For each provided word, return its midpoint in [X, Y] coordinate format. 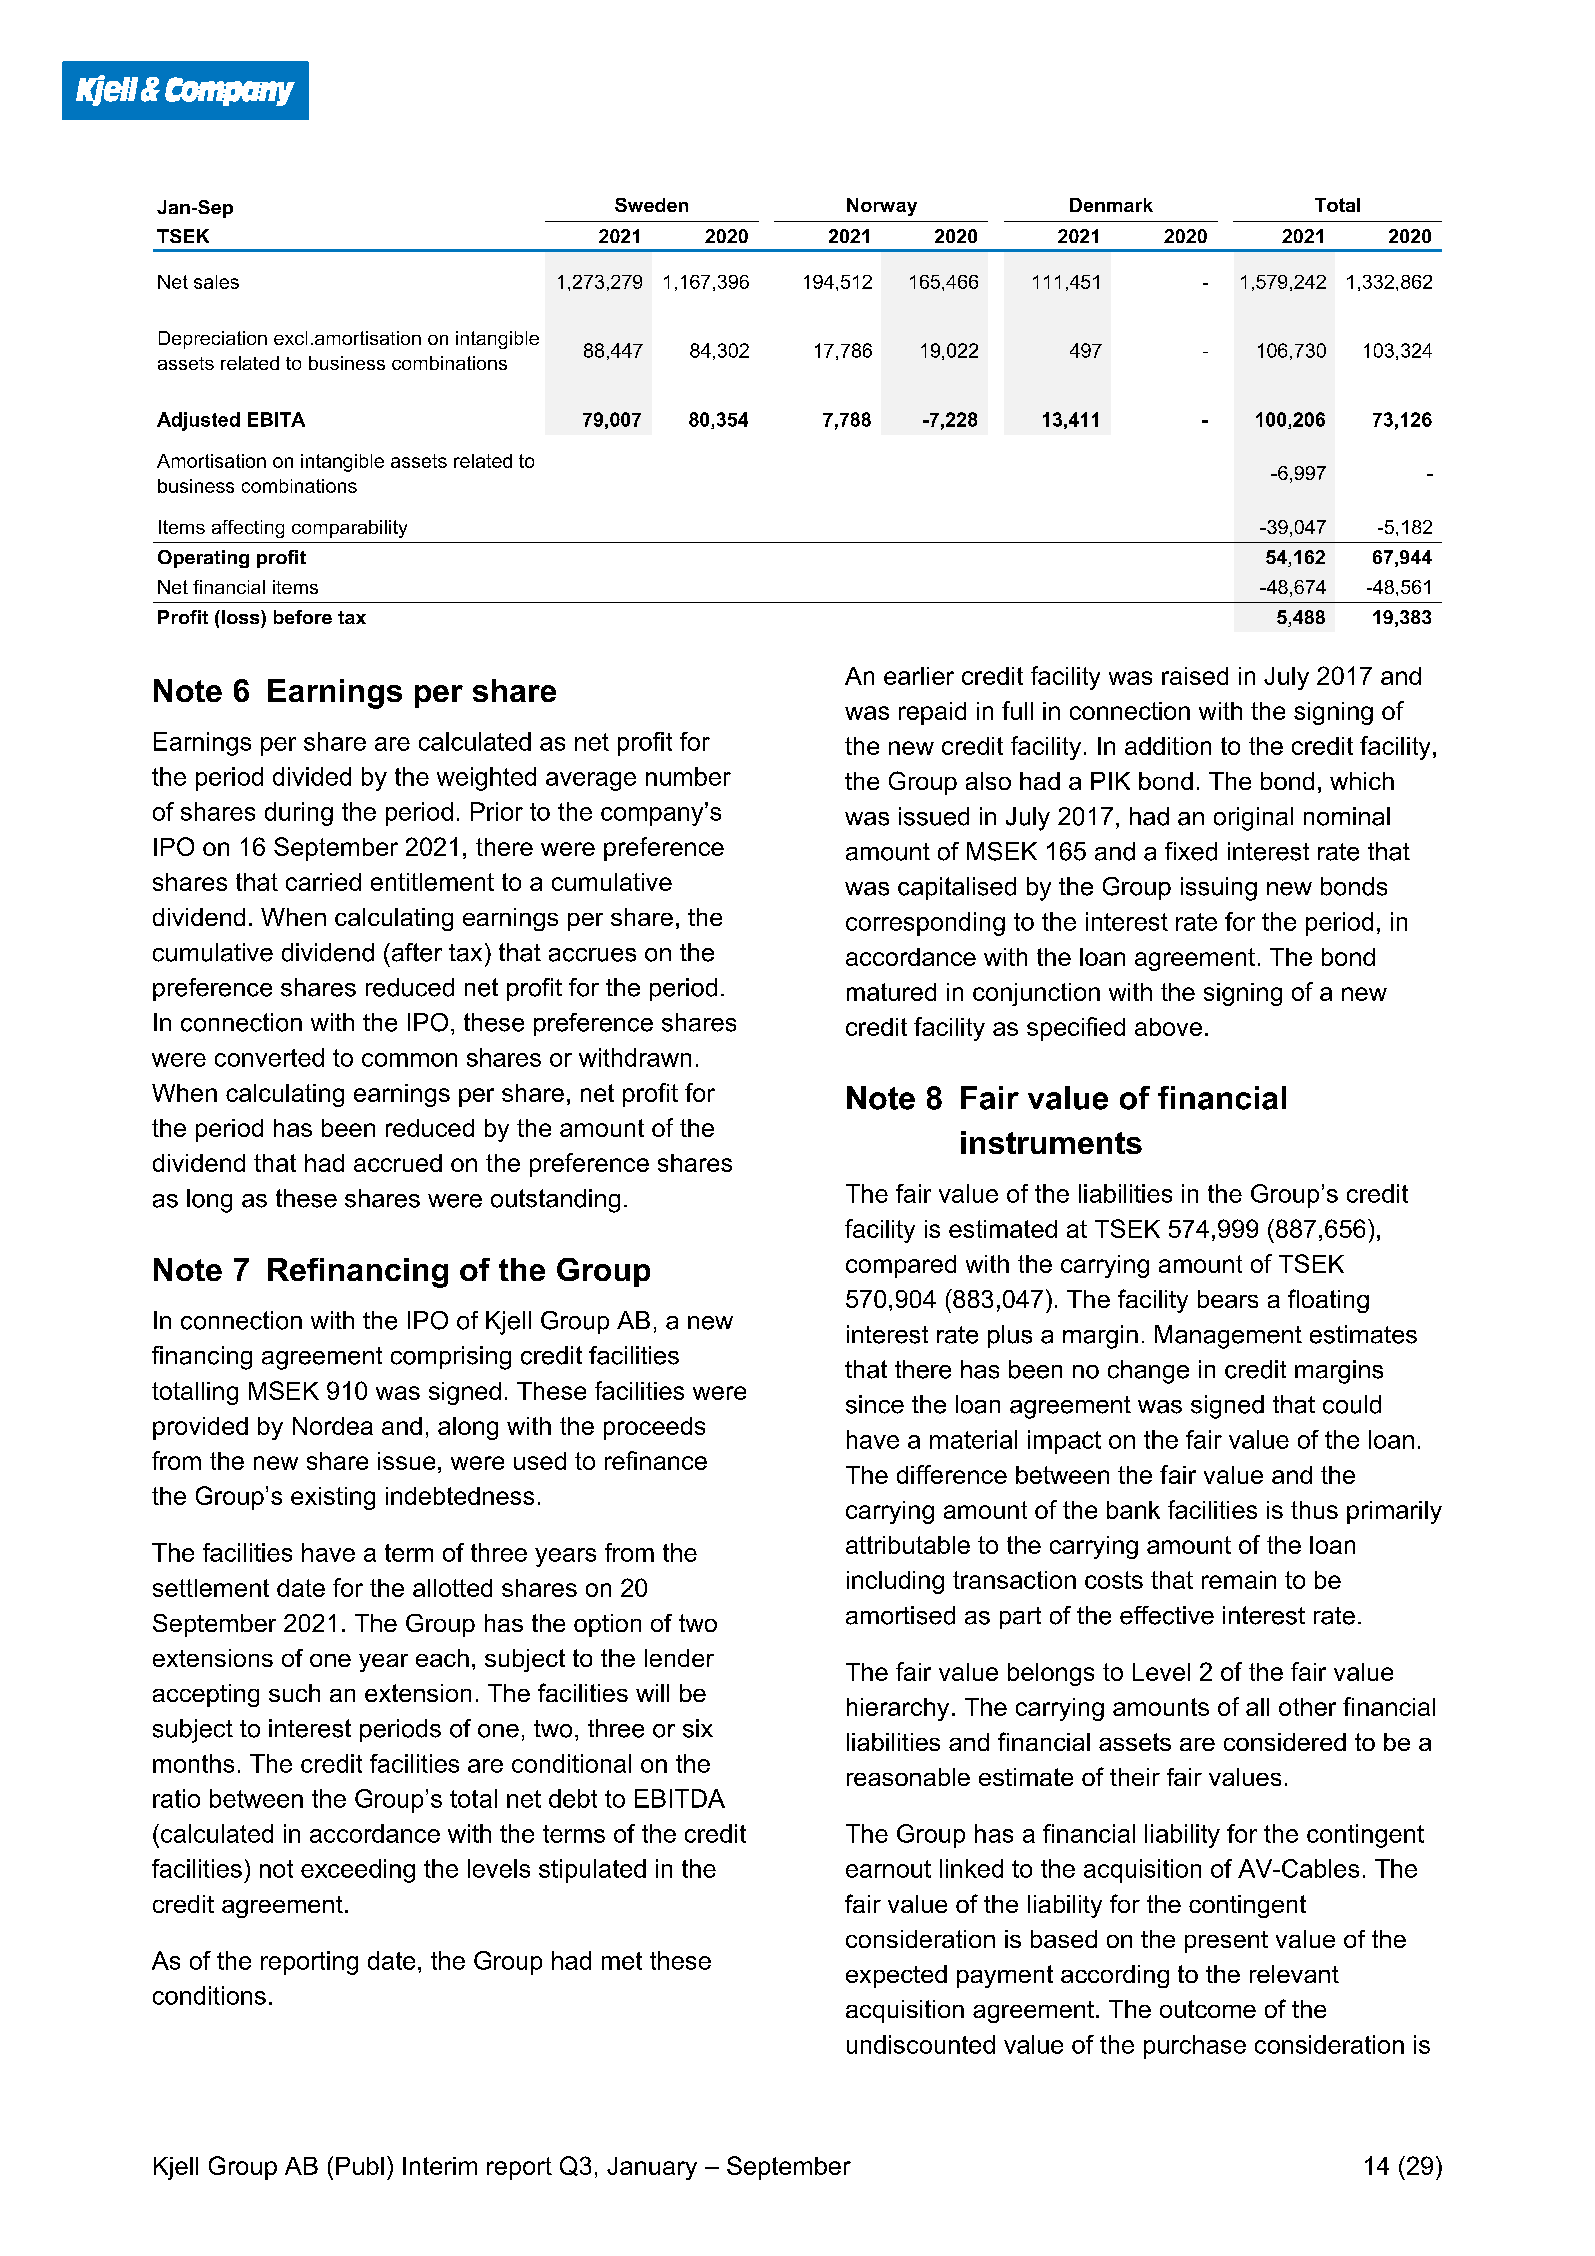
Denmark [1111, 205]
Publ [360, 2166]
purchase [1195, 2047]
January [652, 2168]
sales [216, 282]
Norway [882, 207]
